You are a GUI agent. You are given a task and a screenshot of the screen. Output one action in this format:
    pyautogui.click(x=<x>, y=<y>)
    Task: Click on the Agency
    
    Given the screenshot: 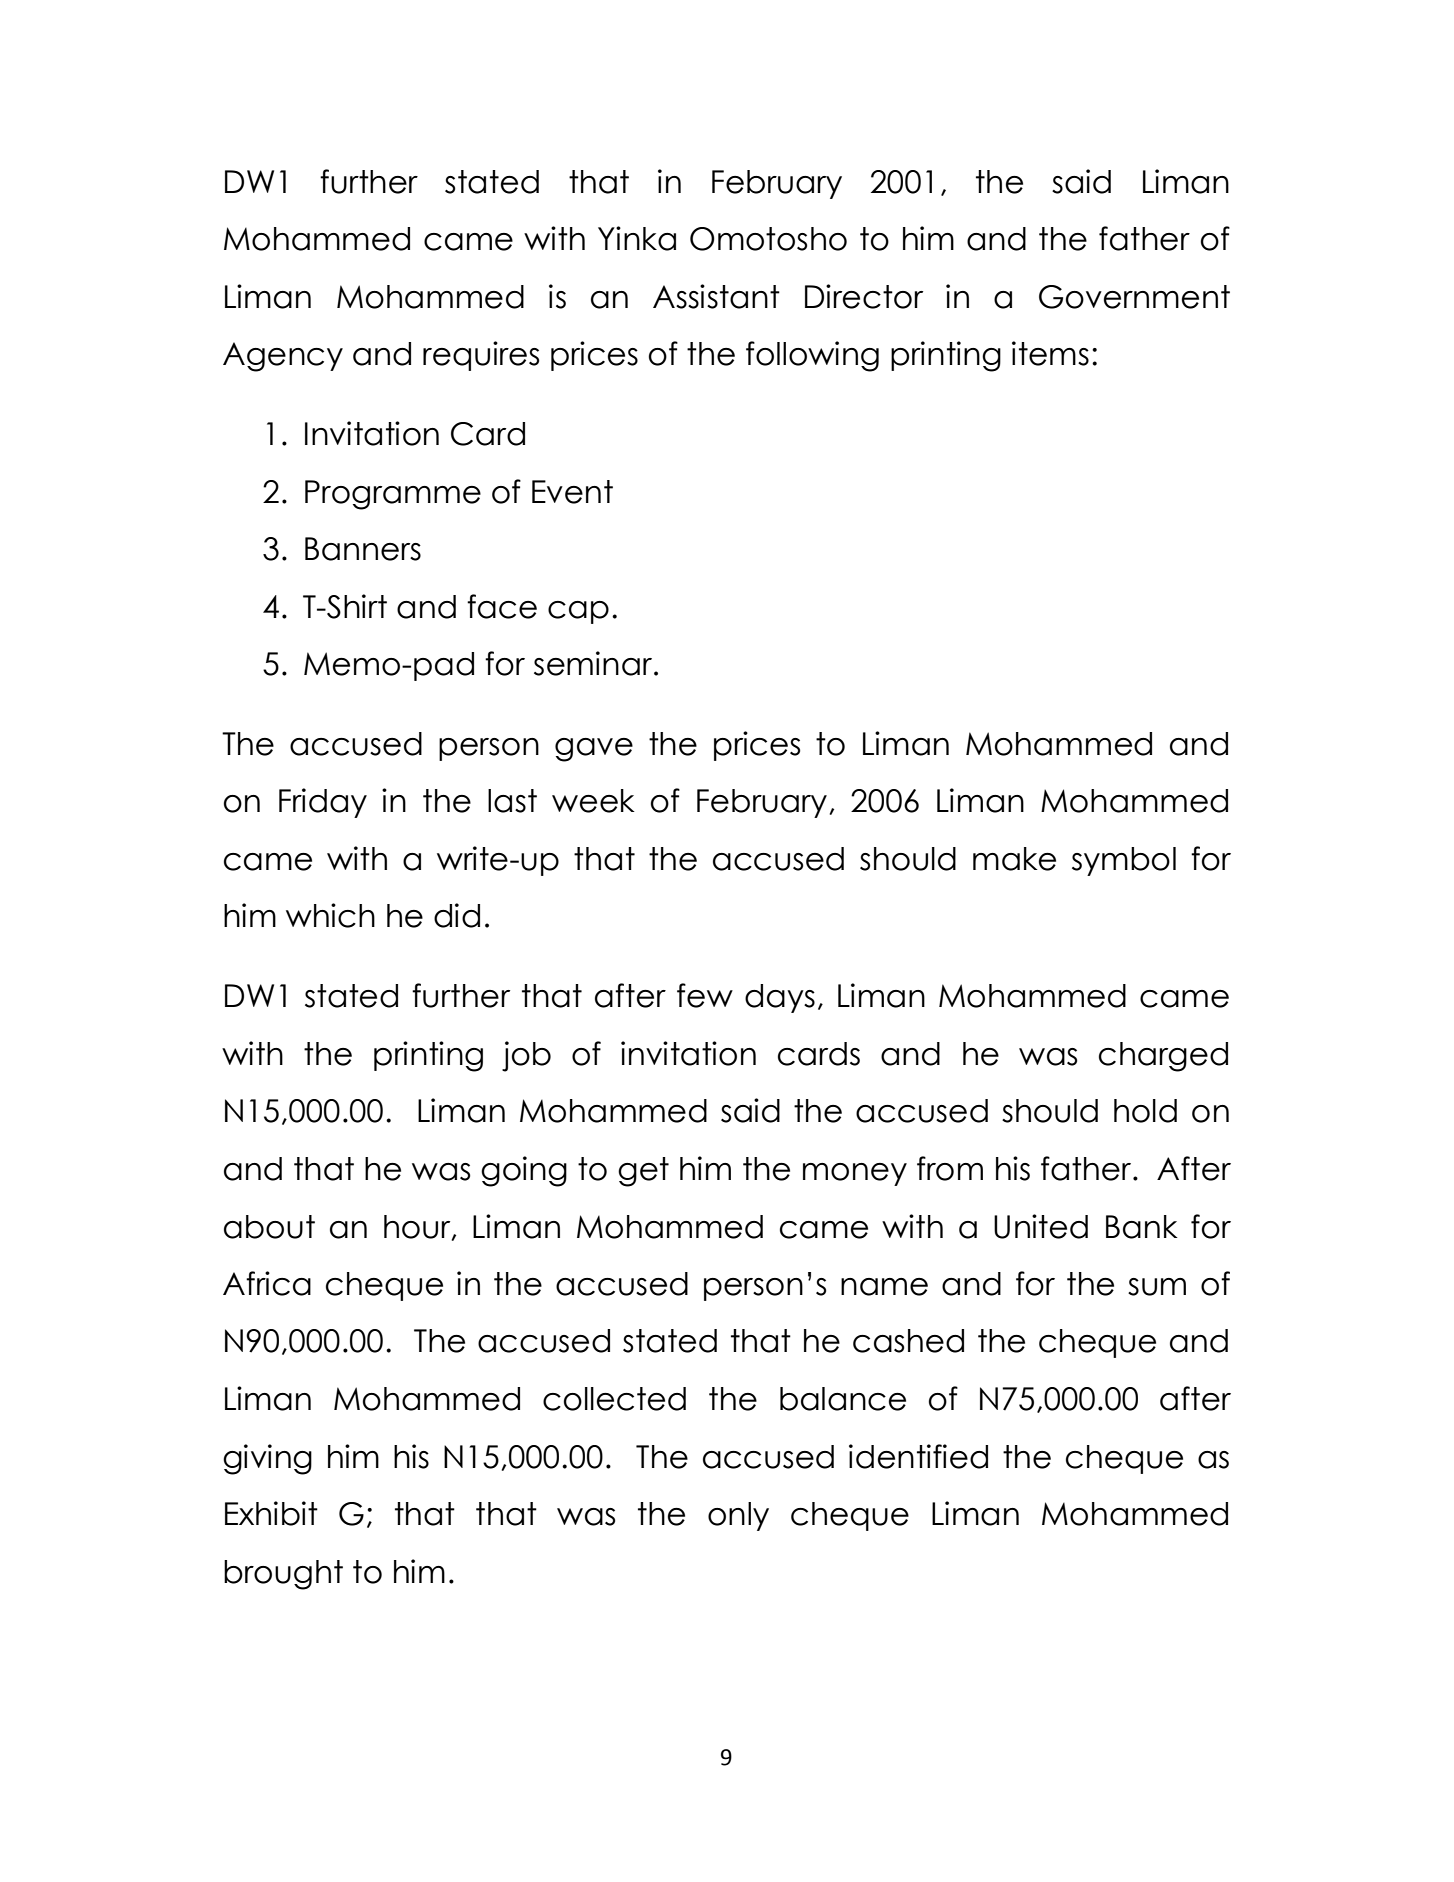 What is the action you would take?
    pyautogui.click(x=283, y=357)
